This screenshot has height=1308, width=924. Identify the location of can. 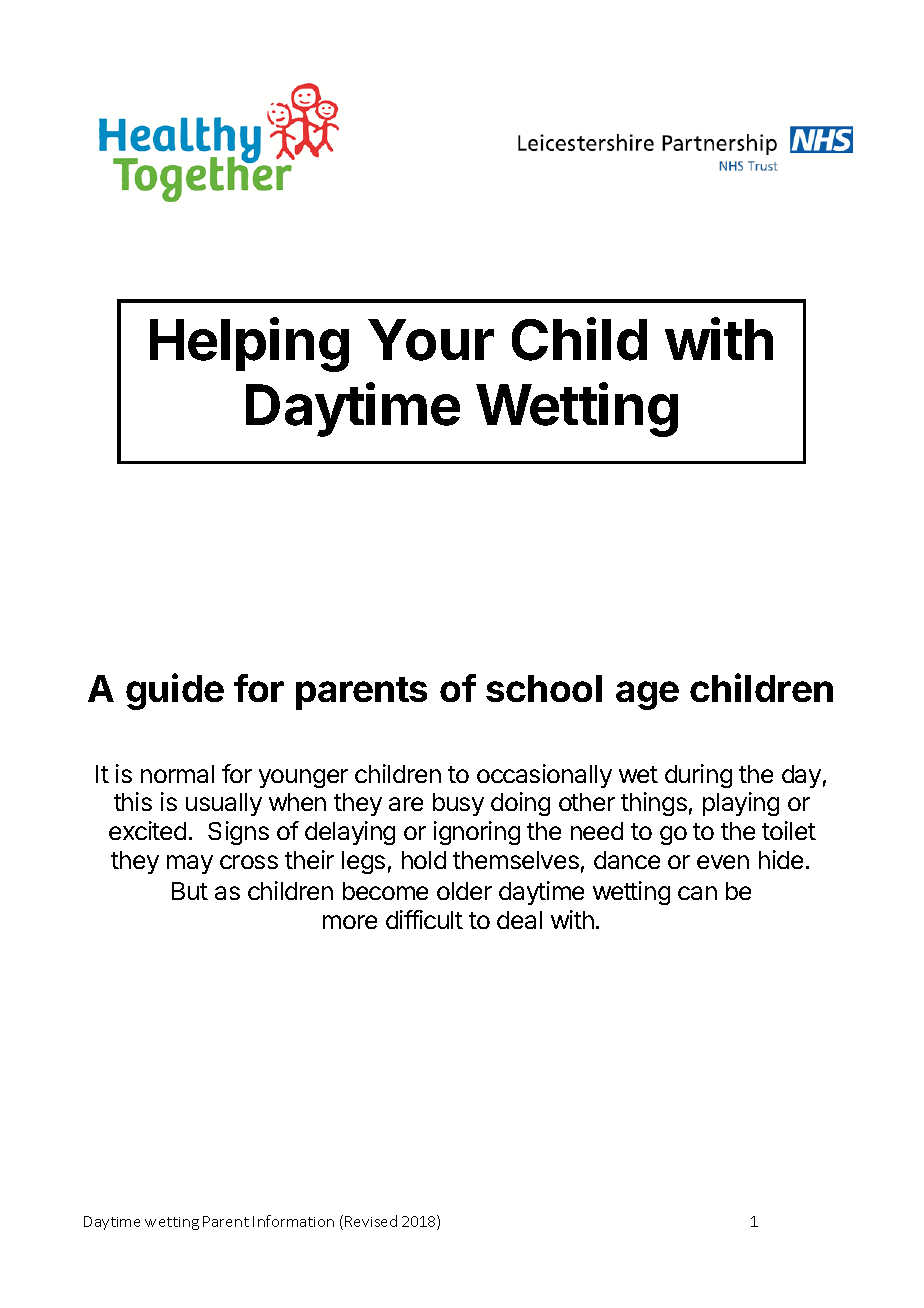
(697, 893).
